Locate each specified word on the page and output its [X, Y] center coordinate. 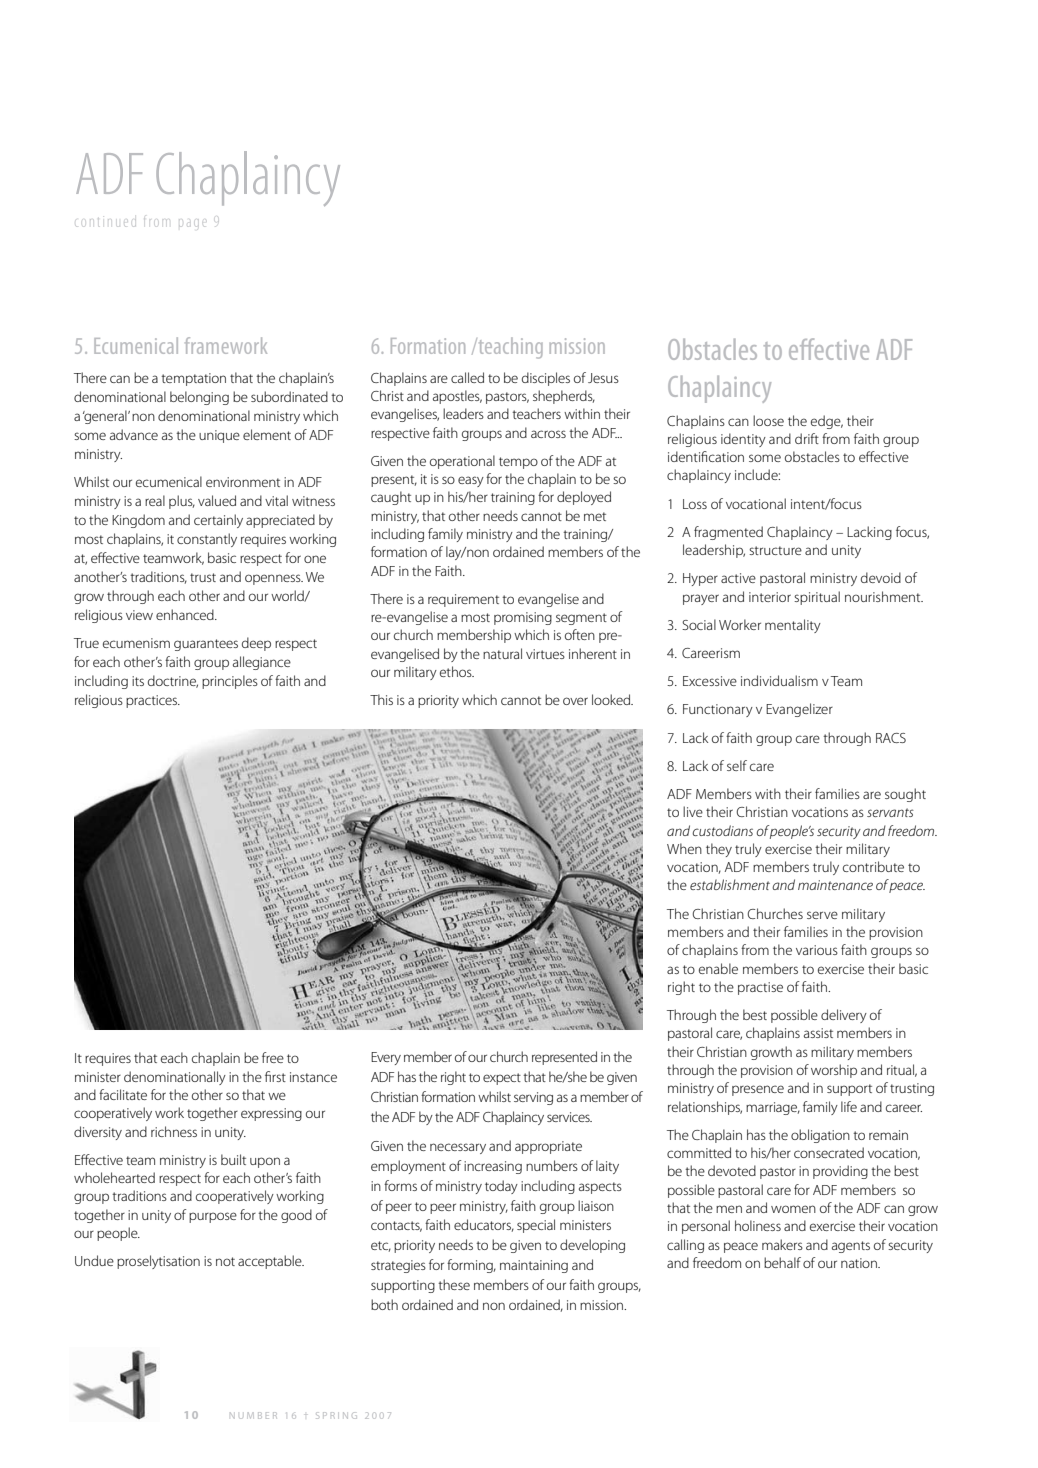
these [454, 1284]
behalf [782, 1262]
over [575, 701]
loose [768, 420]
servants [890, 812]
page [192, 223]
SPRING [336, 1415]
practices [153, 701]
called [467, 377]
